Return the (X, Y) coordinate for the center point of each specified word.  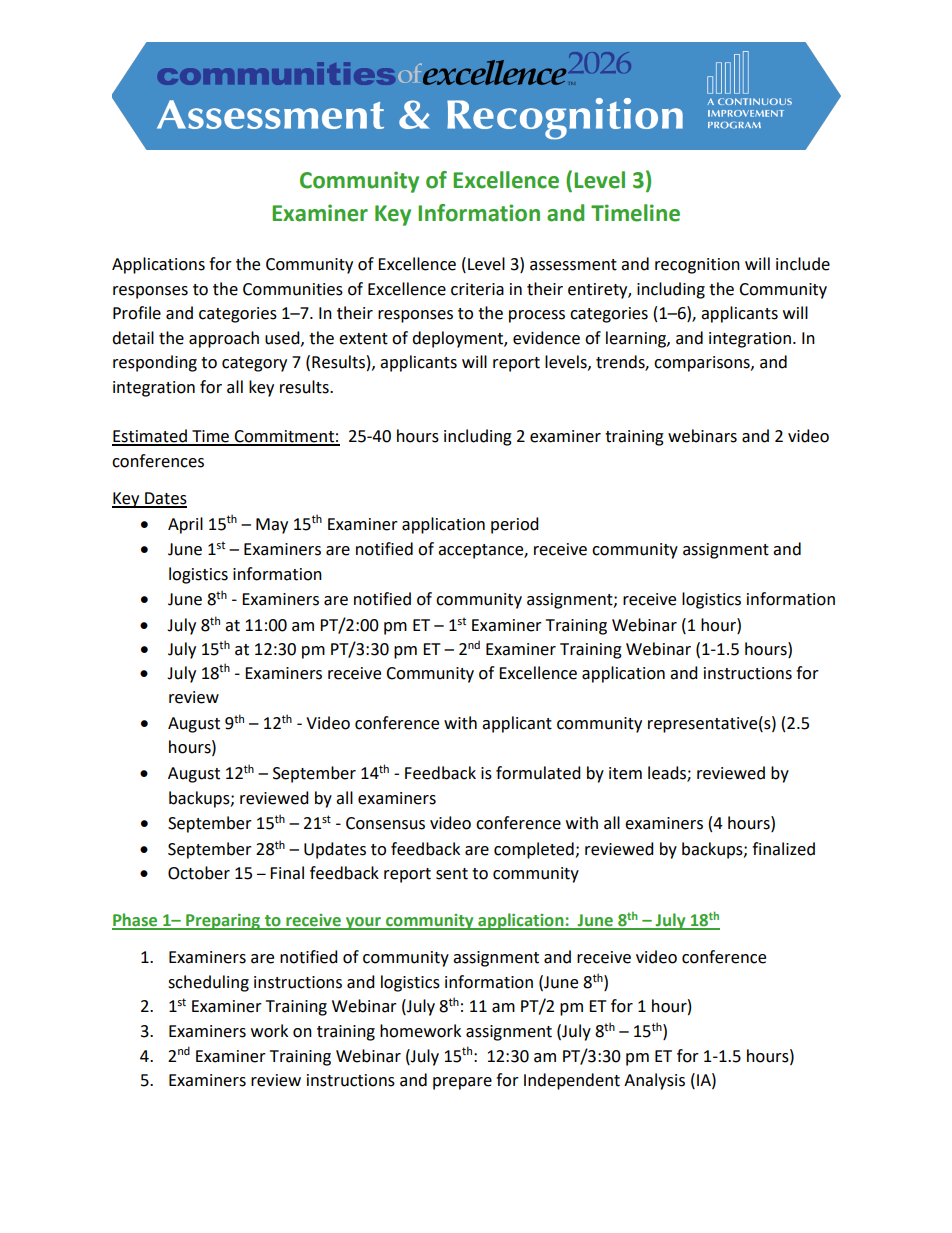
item (625, 773)
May (272, 526)
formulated (538, 773)
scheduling (208, 983)
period (515, 525)
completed (535, 850)
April (185, 525)
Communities (293, 289)
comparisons (703, 364)
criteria (477, 289)
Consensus (385, 823)
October (199, 873)
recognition (697, 266)
